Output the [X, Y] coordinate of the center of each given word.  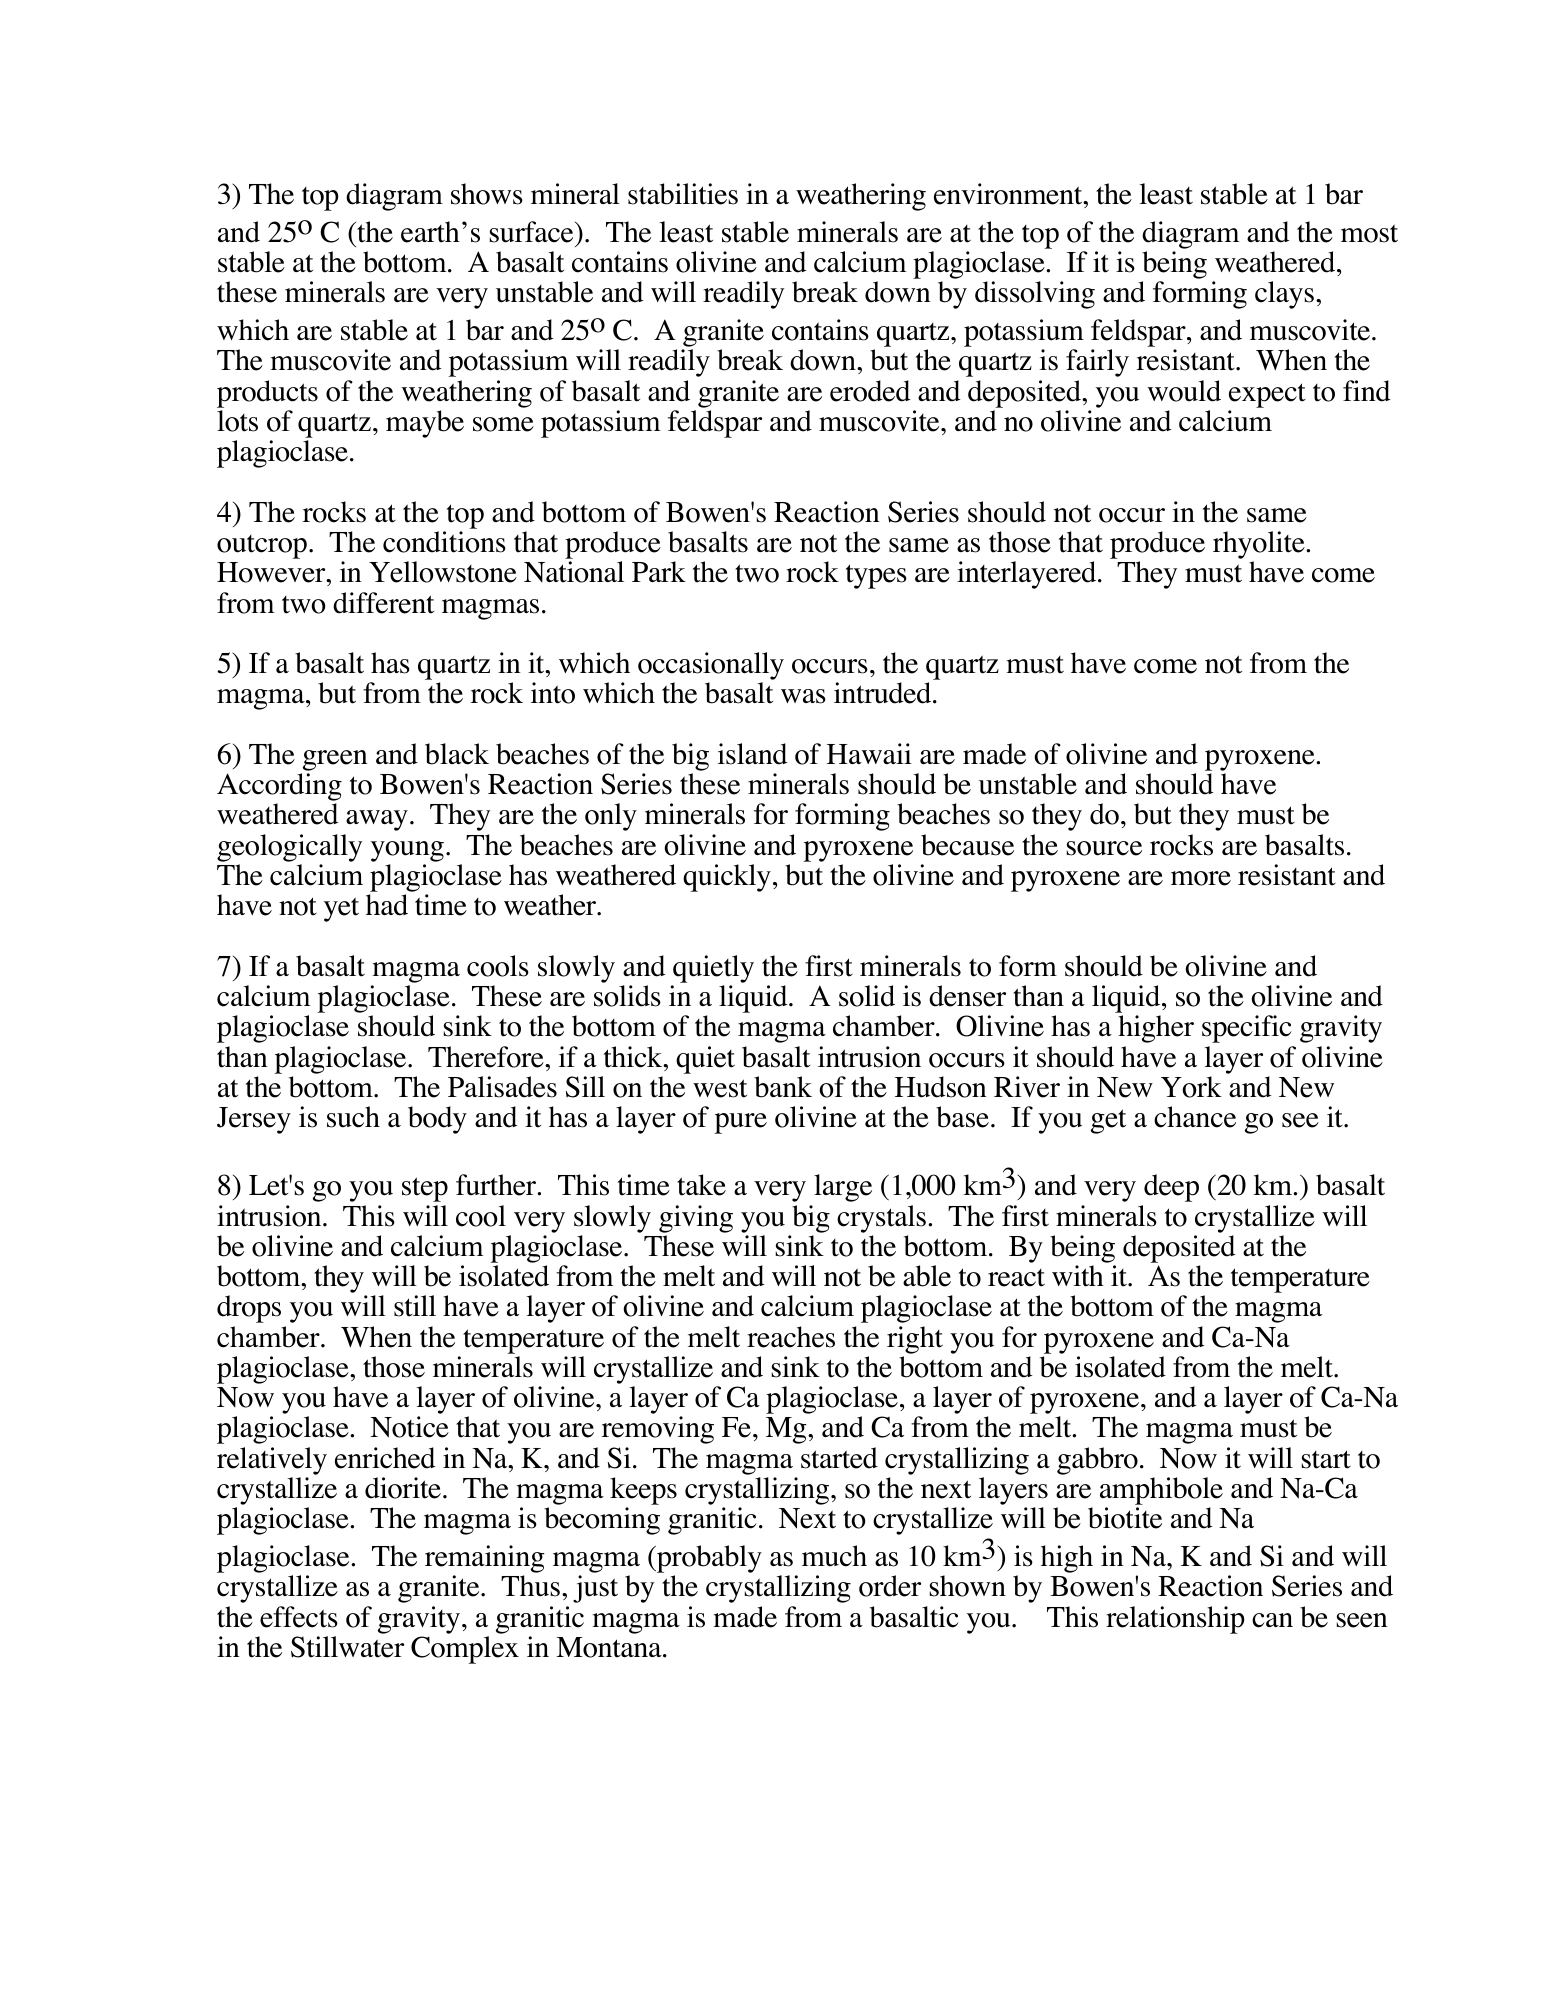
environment [1009, 194]
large [843, 1188]
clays [1284, 295]
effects [299, 1617]
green [335, 760]
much [834, 1556]
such [353, 1117]
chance [1195, 1117]
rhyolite [1260, 546]
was [803, 696]
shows [487, 194]
